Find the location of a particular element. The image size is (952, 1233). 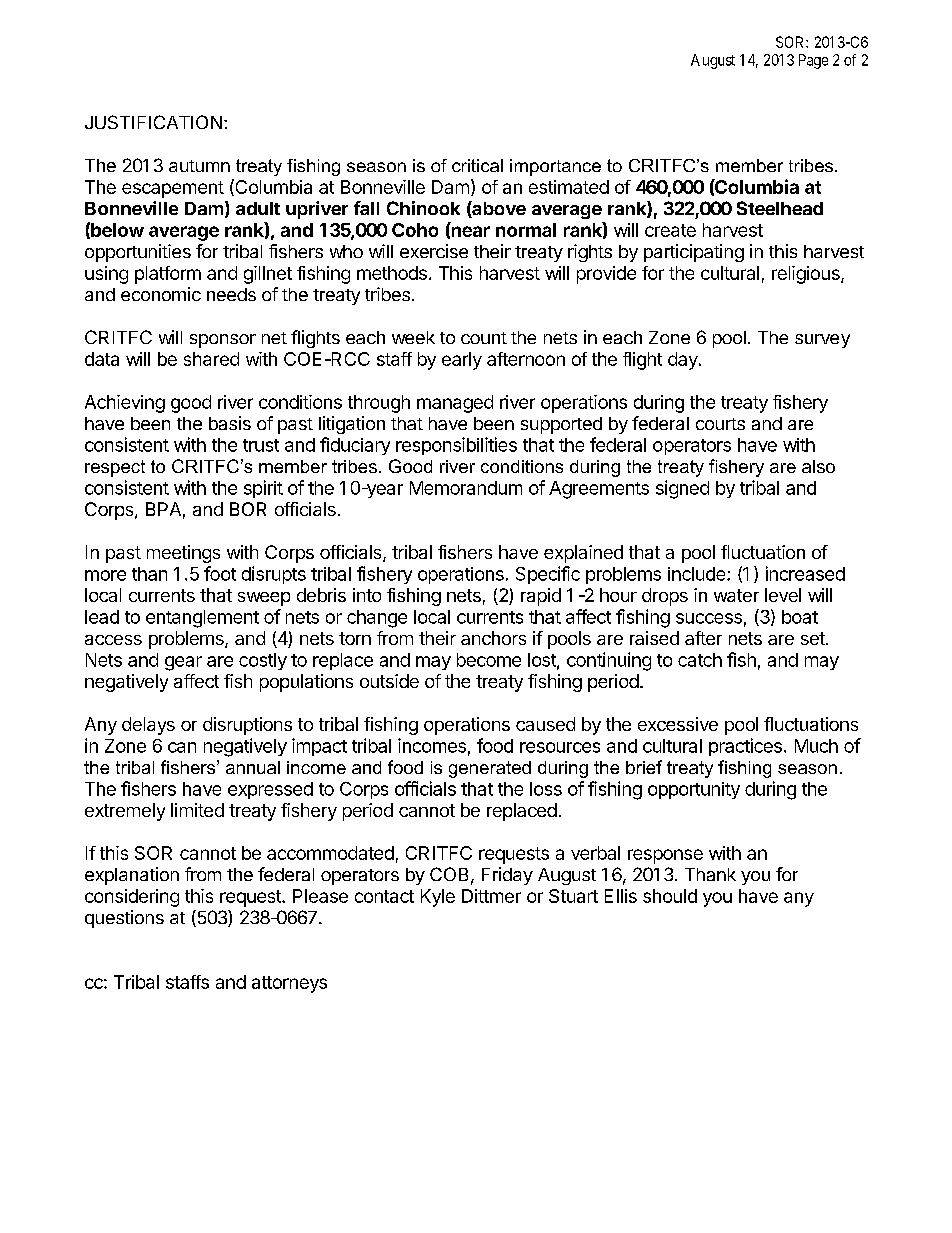

Page is located at coordinates (813, 61).
